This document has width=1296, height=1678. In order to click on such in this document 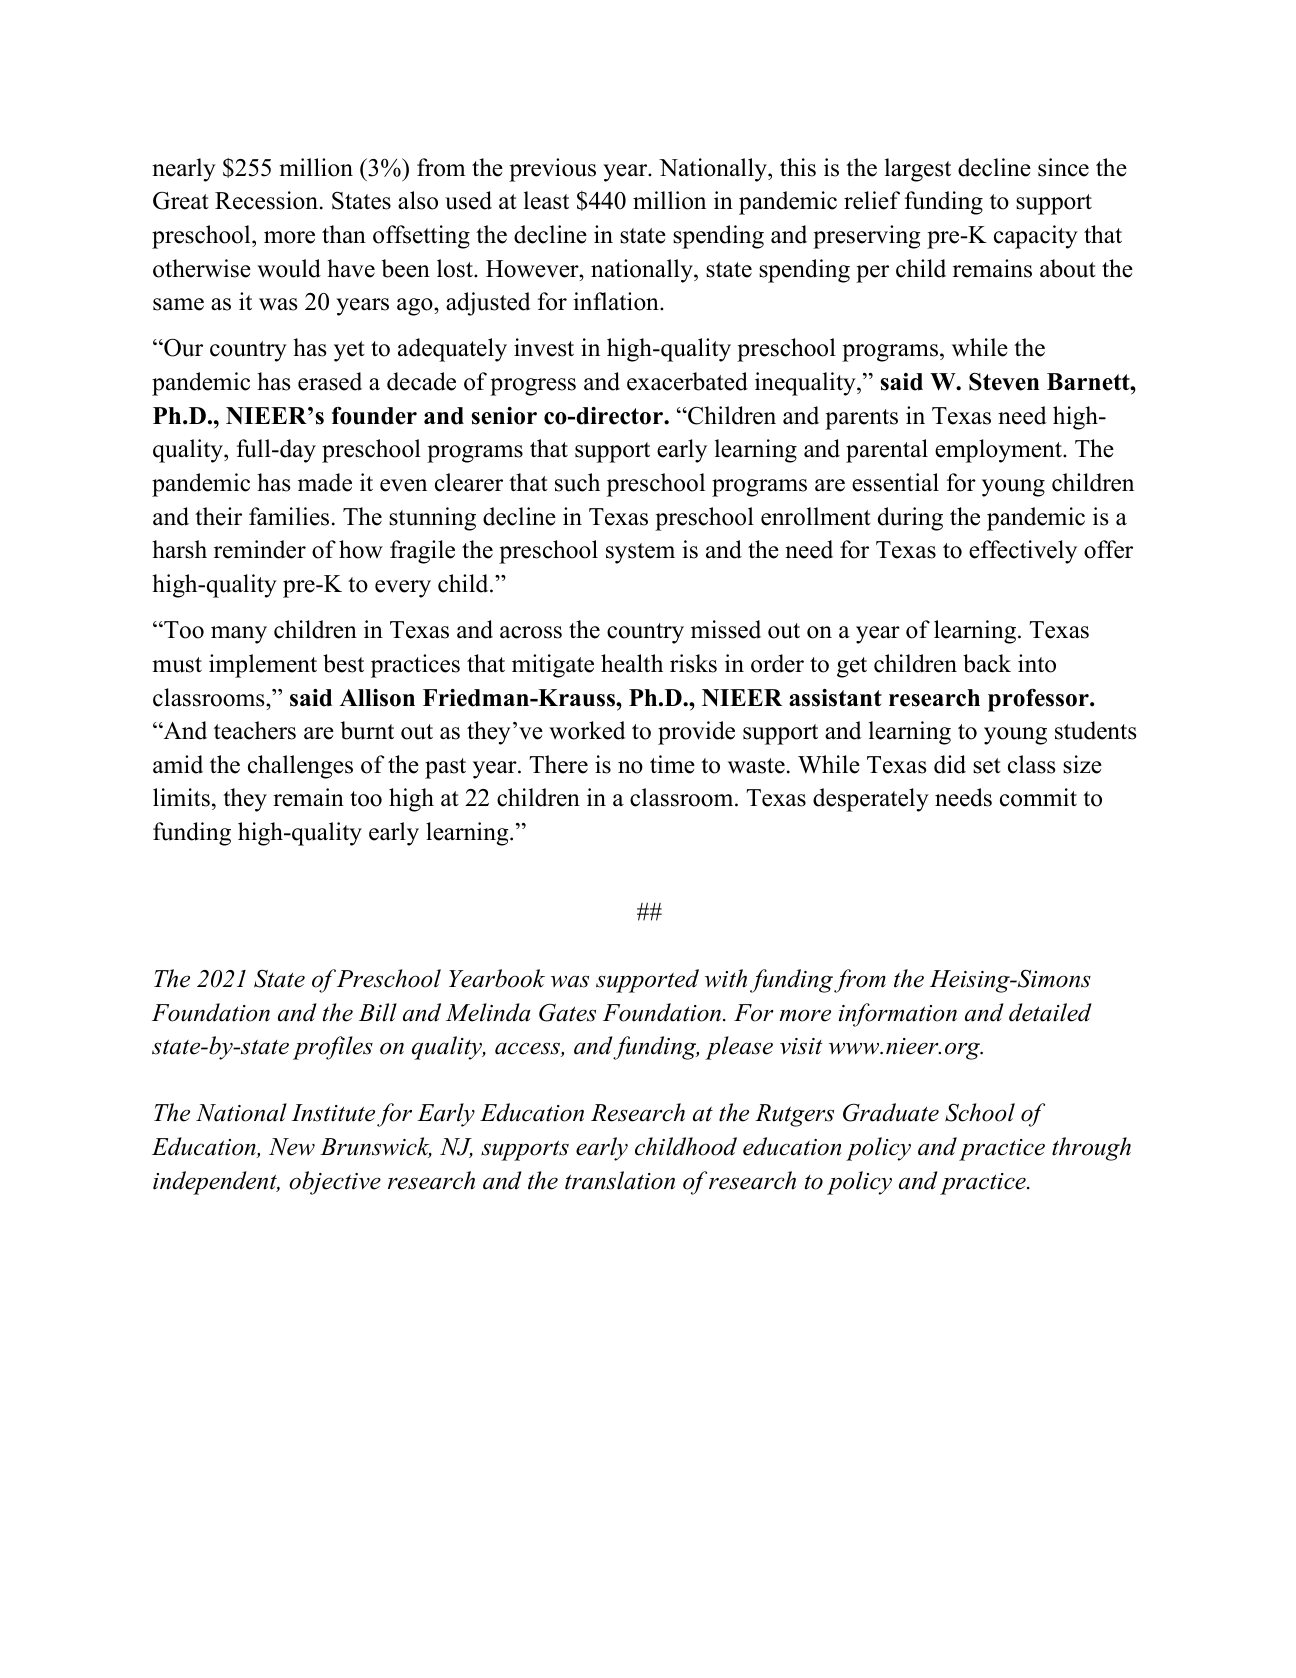, I will do `click(577, 482)`.
